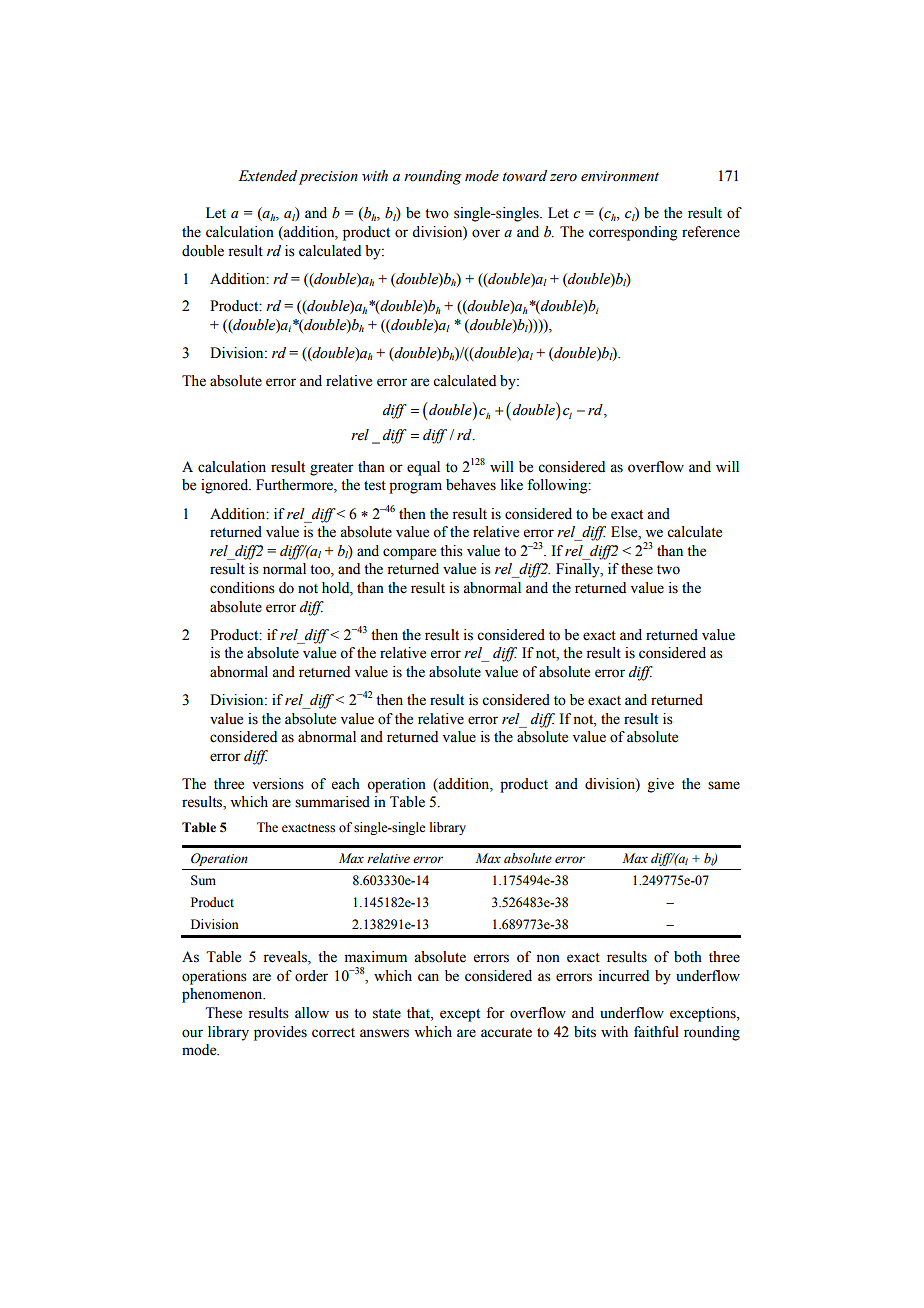 The image size is (924, 1308). What do you see at coordinates (525, 176) in the screenshot?
I see `toward` at bounding box center [525, 176].
